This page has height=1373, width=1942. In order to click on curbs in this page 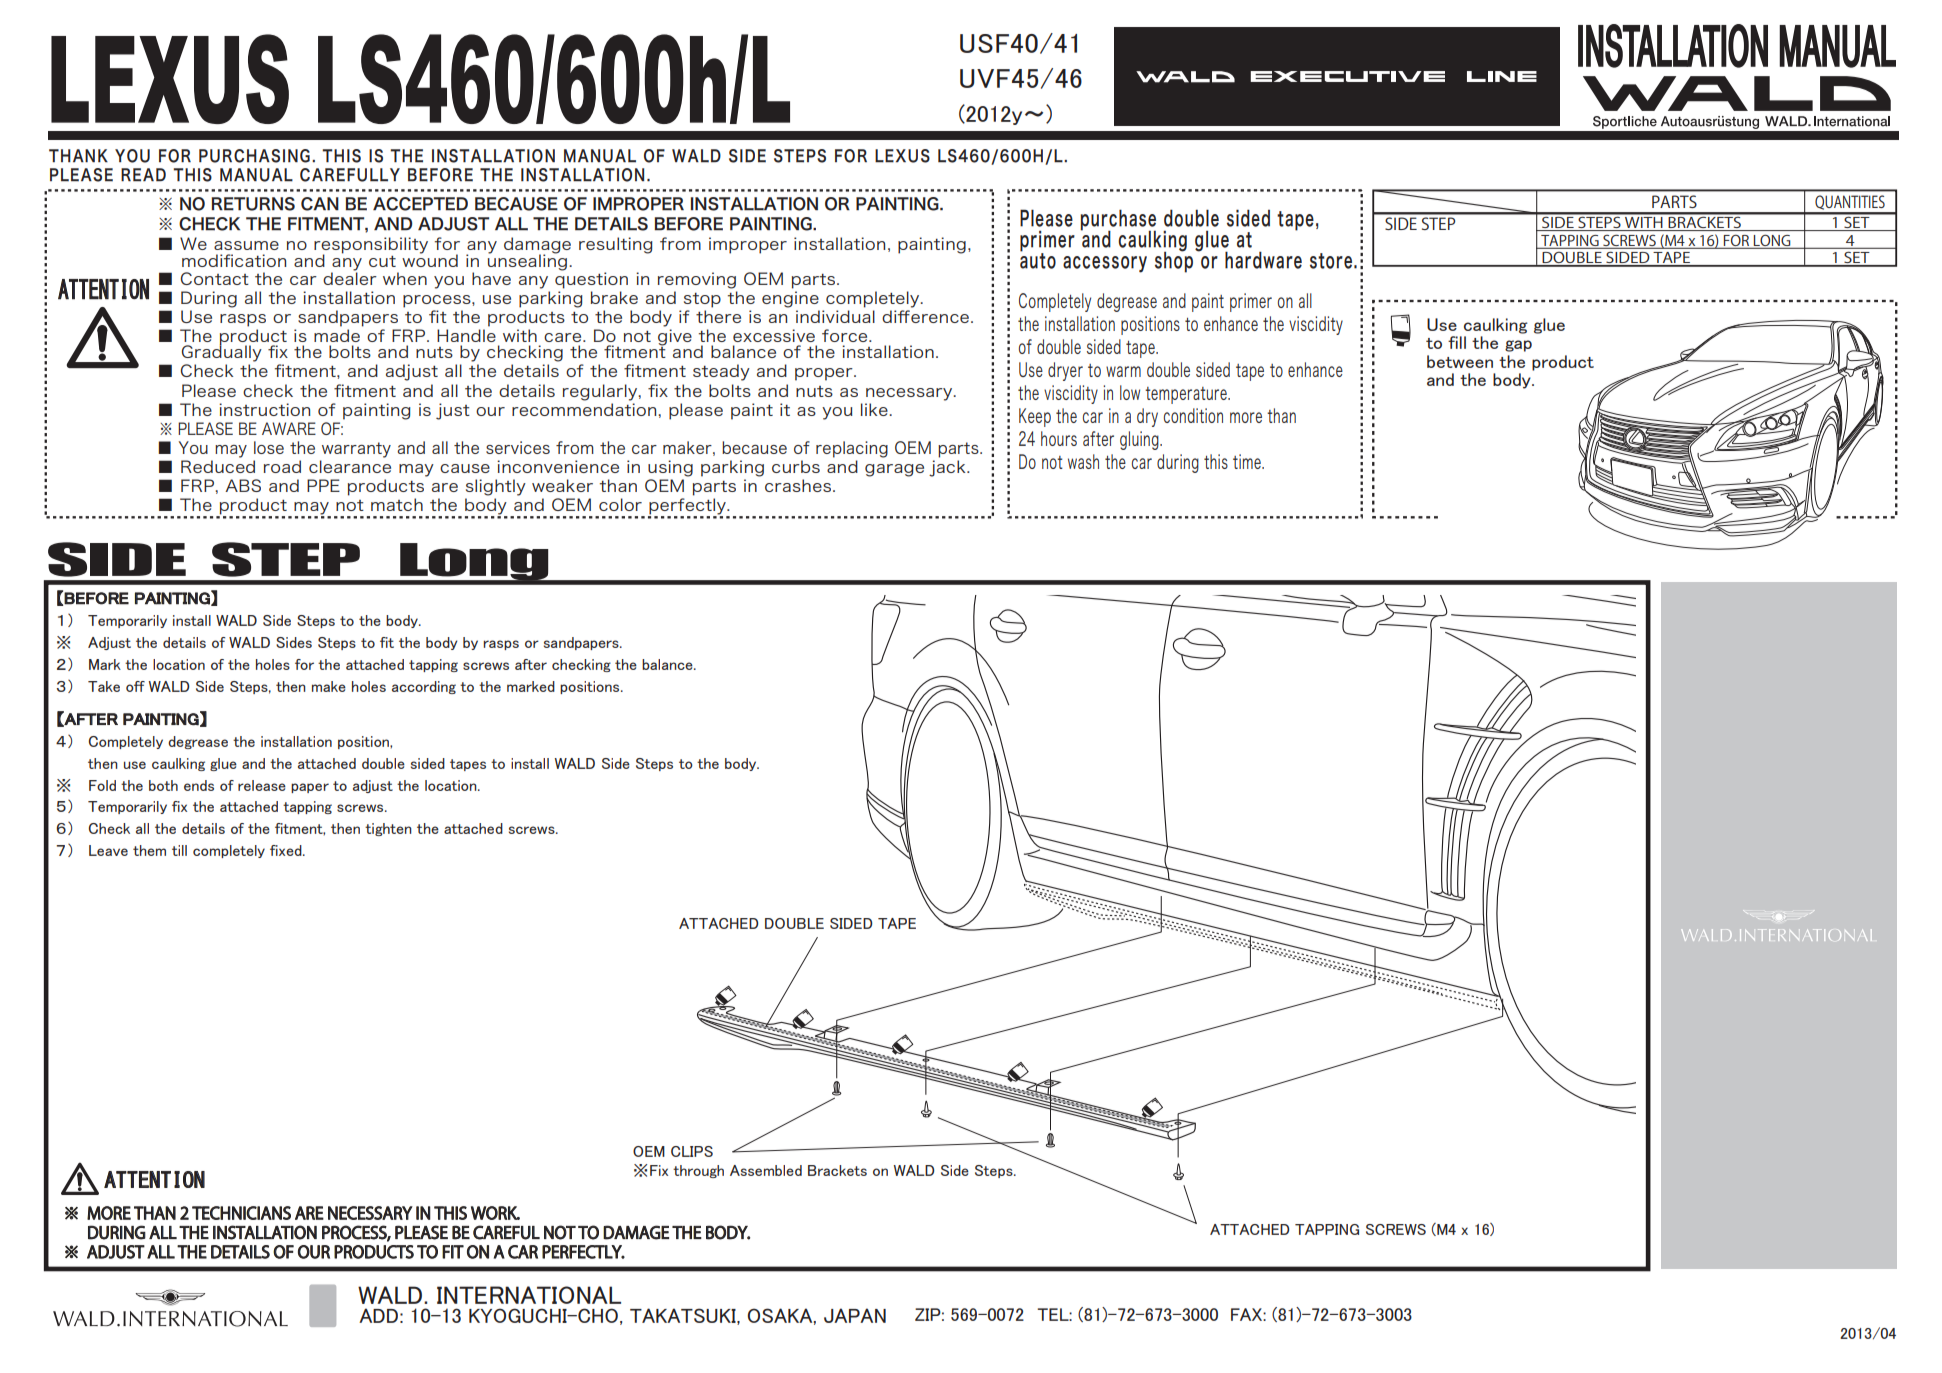, I will do `click(796, 466)`.
